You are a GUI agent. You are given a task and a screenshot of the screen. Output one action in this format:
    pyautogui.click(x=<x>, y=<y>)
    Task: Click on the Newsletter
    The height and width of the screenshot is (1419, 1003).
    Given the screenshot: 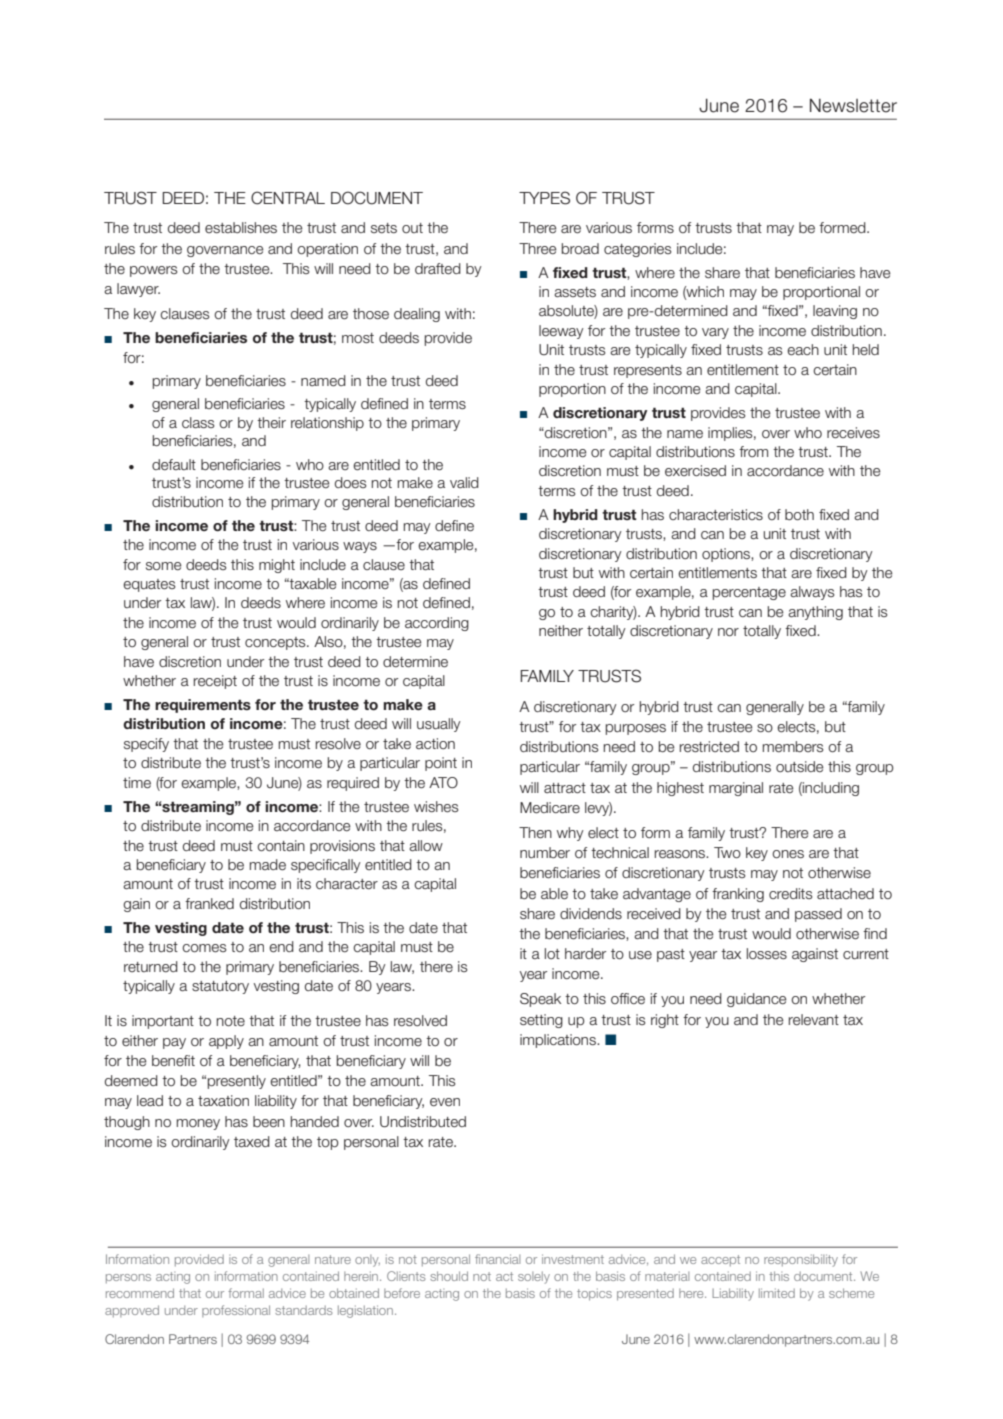 What is the action you would take?
    pyautogui.click(x=853, y=105)
